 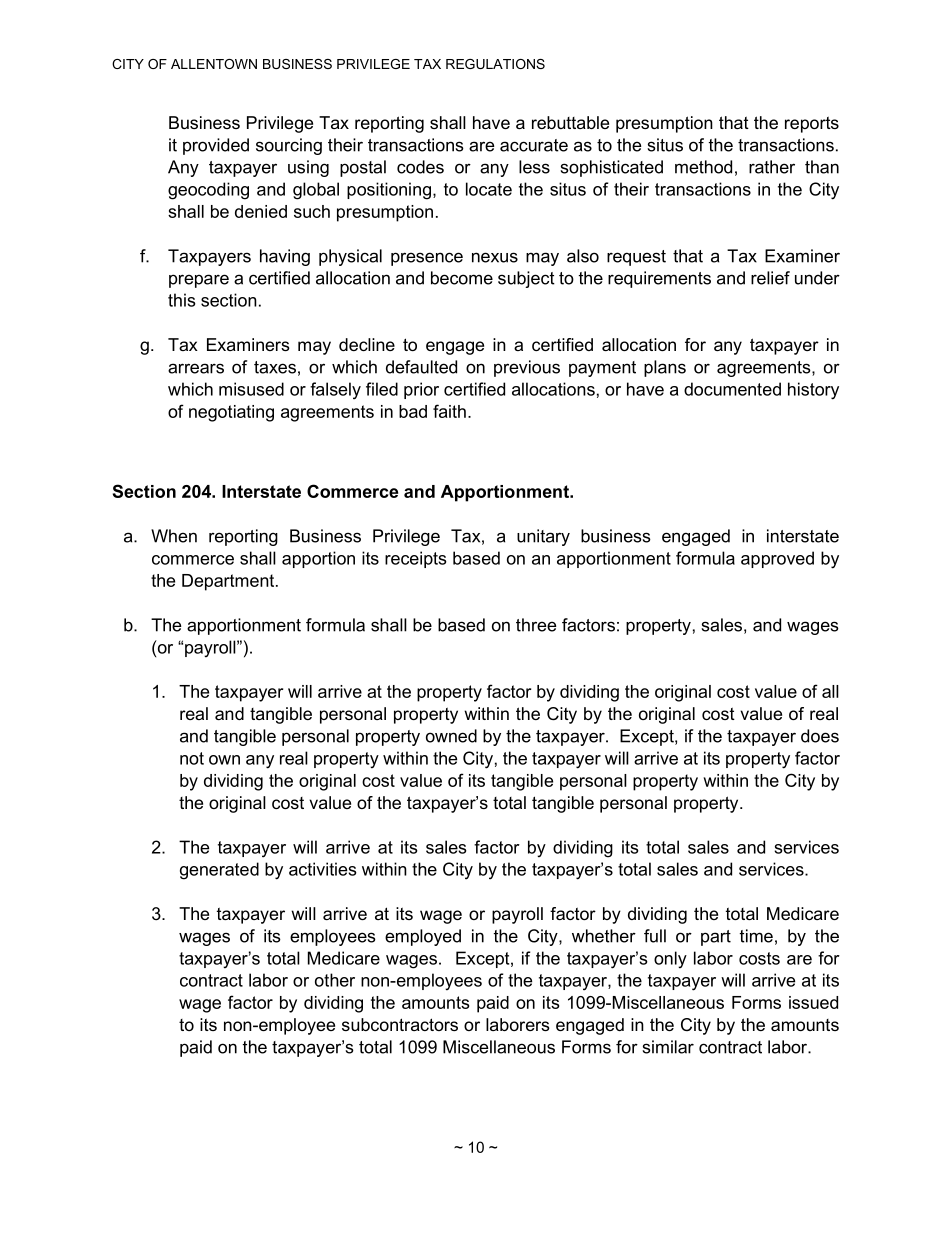 What do you see at coordinates (543, 537) in the screenshot?
I see `unitary` at bounding box center [543, 537].
